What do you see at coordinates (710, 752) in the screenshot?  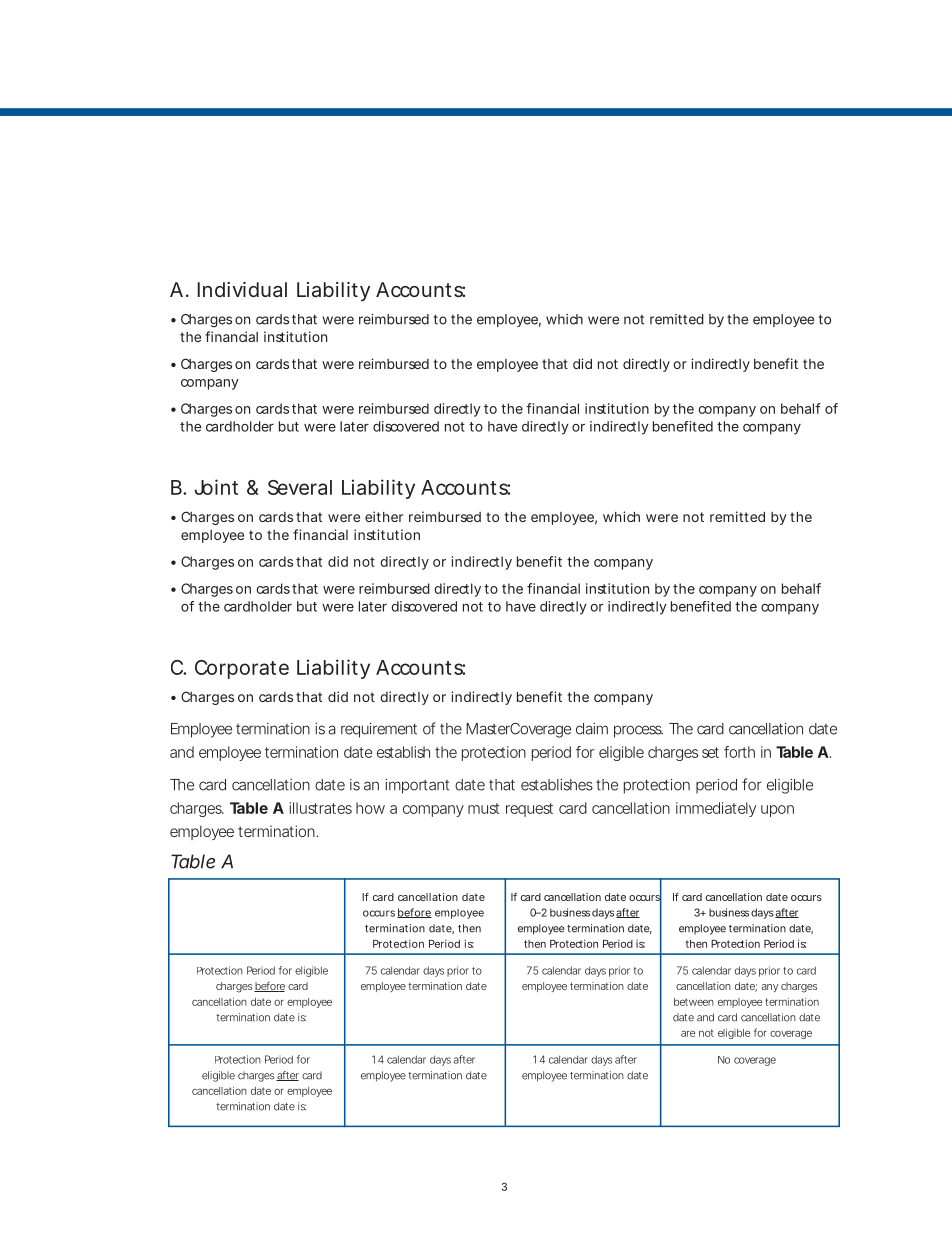 I see `set` at bounding box center [710, 752].
